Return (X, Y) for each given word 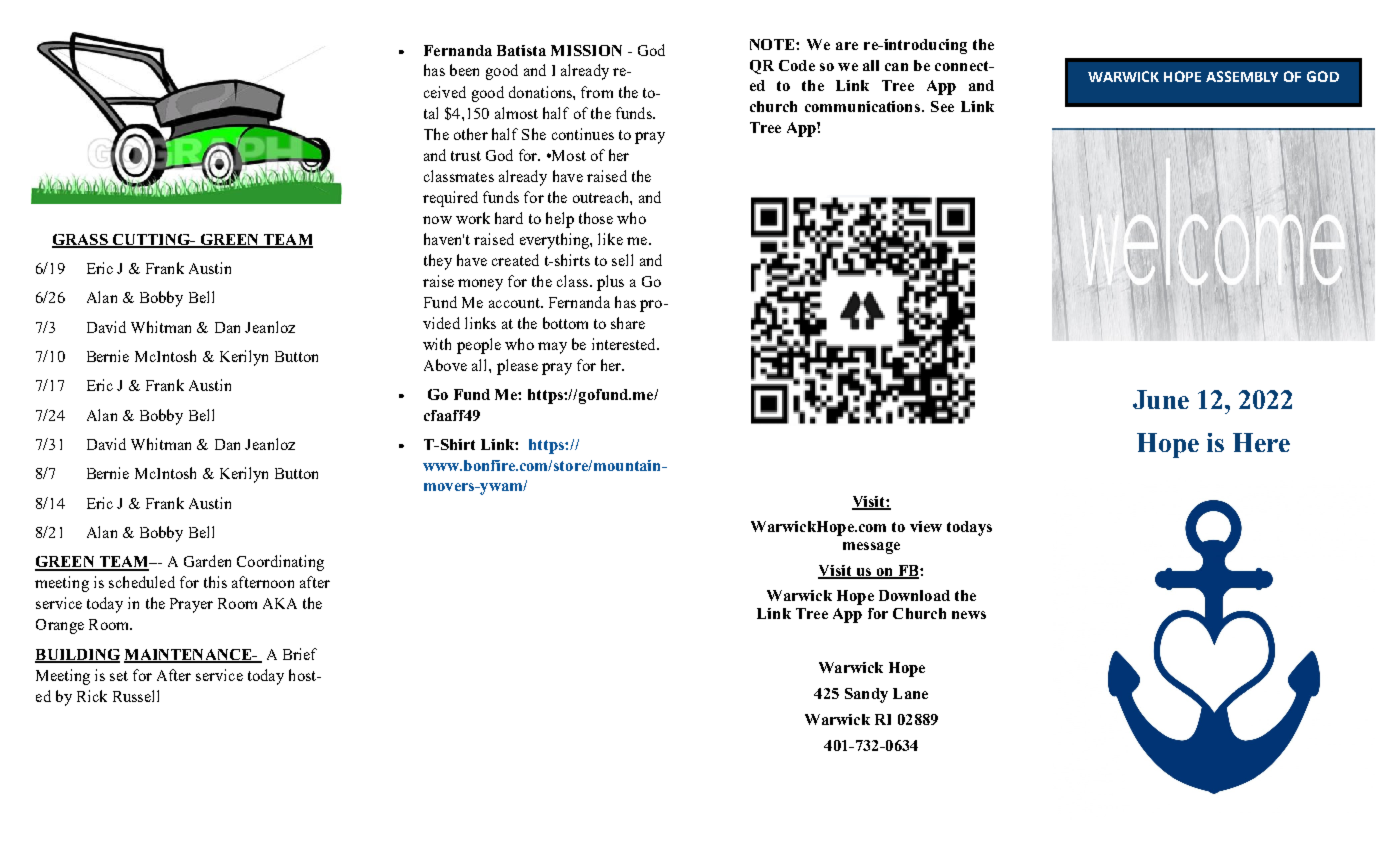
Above (445, 365)
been (464, 70)
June (1161, 399)
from (597, 92)
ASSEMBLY (1242, 76)
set (119, 676)
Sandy (866, 695)
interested (625, 344)
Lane (910, 693)
